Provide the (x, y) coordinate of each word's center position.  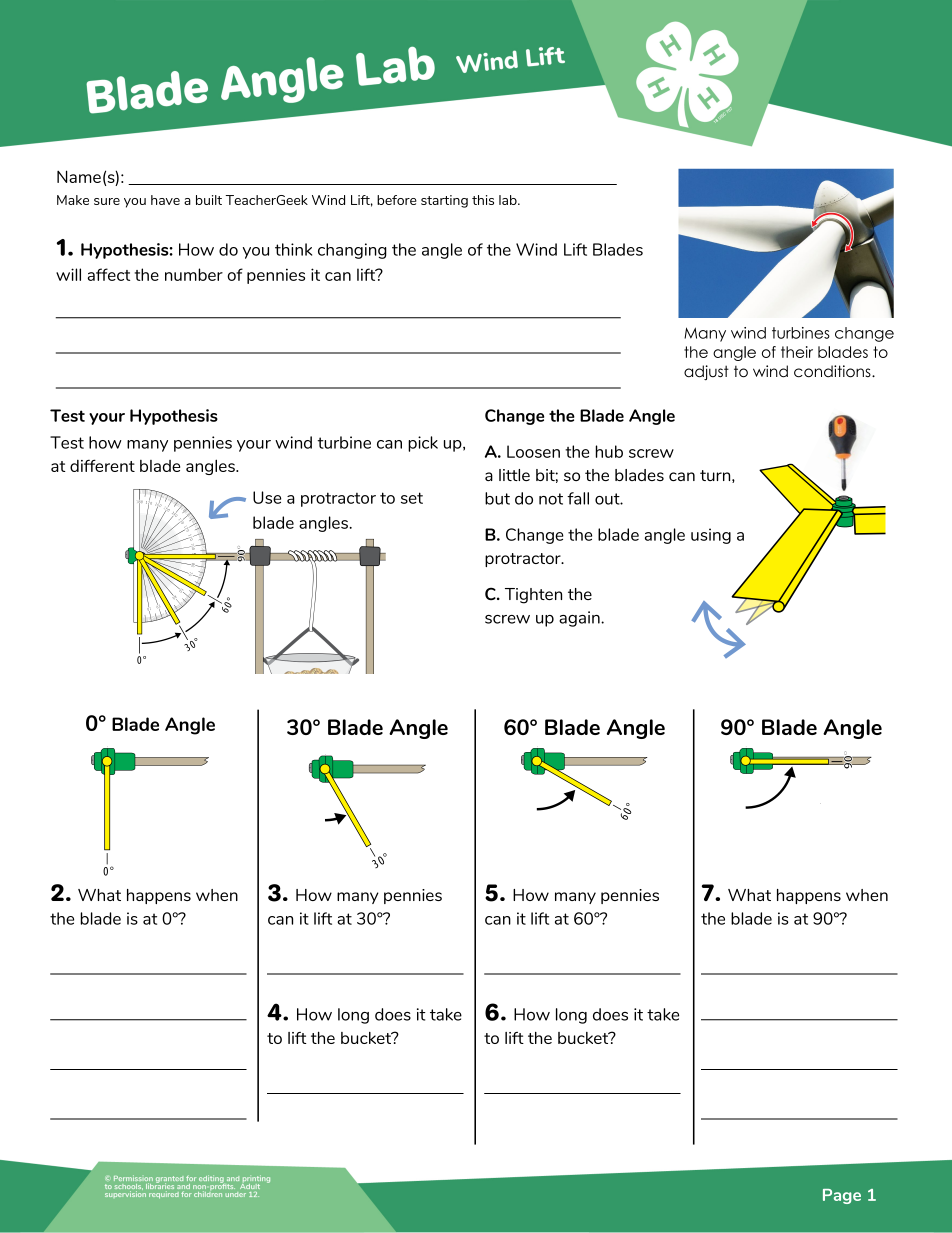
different (102, 465)
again (580, 619)
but (497, 498)
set (412, 498)
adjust (706, 373)
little (514, 475)
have (165, 200)
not (551, 499)
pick (423, 444)
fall (578, 498)
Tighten (533, 596)
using (711, 536)
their (797, 352)
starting (444, 201)
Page (842, 1196)
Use (267, 497)
